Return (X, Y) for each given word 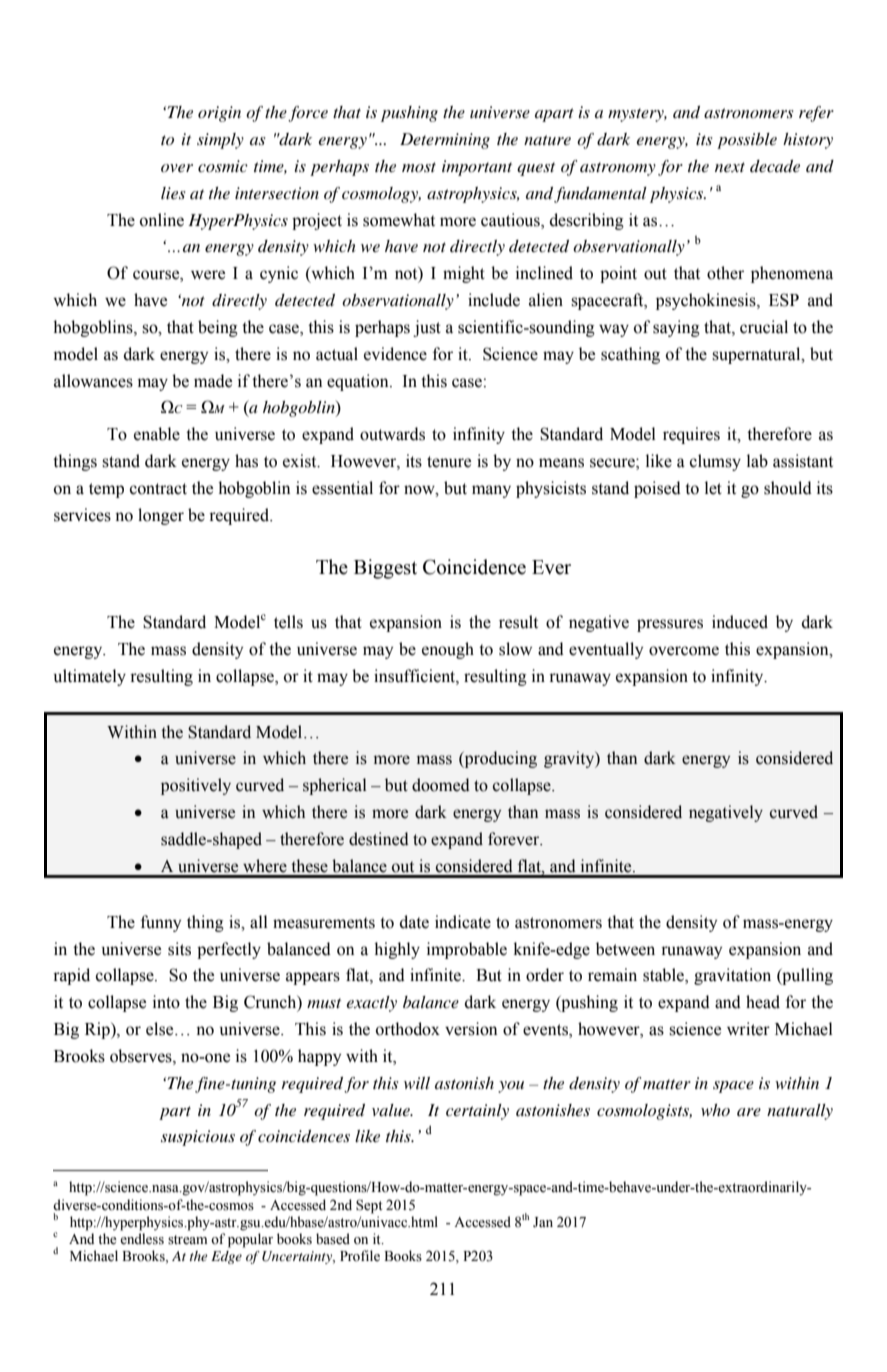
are (749, 1112)
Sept (369, 1206)
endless (142, 1239)
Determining (445, 141)
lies (173, 193)
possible (747, 141)
